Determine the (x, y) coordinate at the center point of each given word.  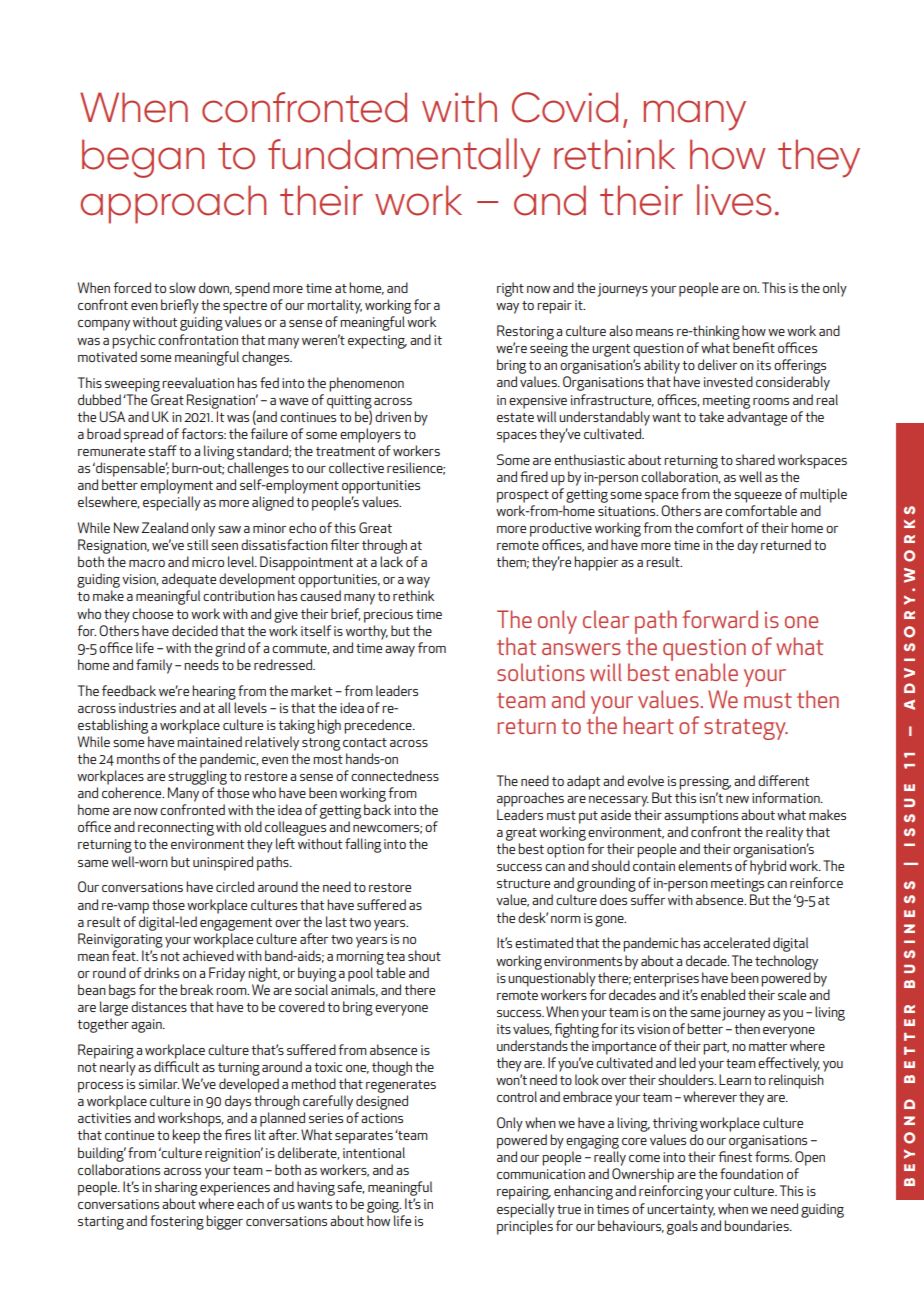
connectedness (395, 775)
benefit (754, 347)
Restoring (525, 332)
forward (720, 619)
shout (424, 955)
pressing (705, 783)
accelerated (736, 942)
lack (391, 561)
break (196, 989)
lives (734, 200)
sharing (176, 1188)
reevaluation (198, 382)
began (143, 158)
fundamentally (404, 158)
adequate (189, 580)
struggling (197, 777)
